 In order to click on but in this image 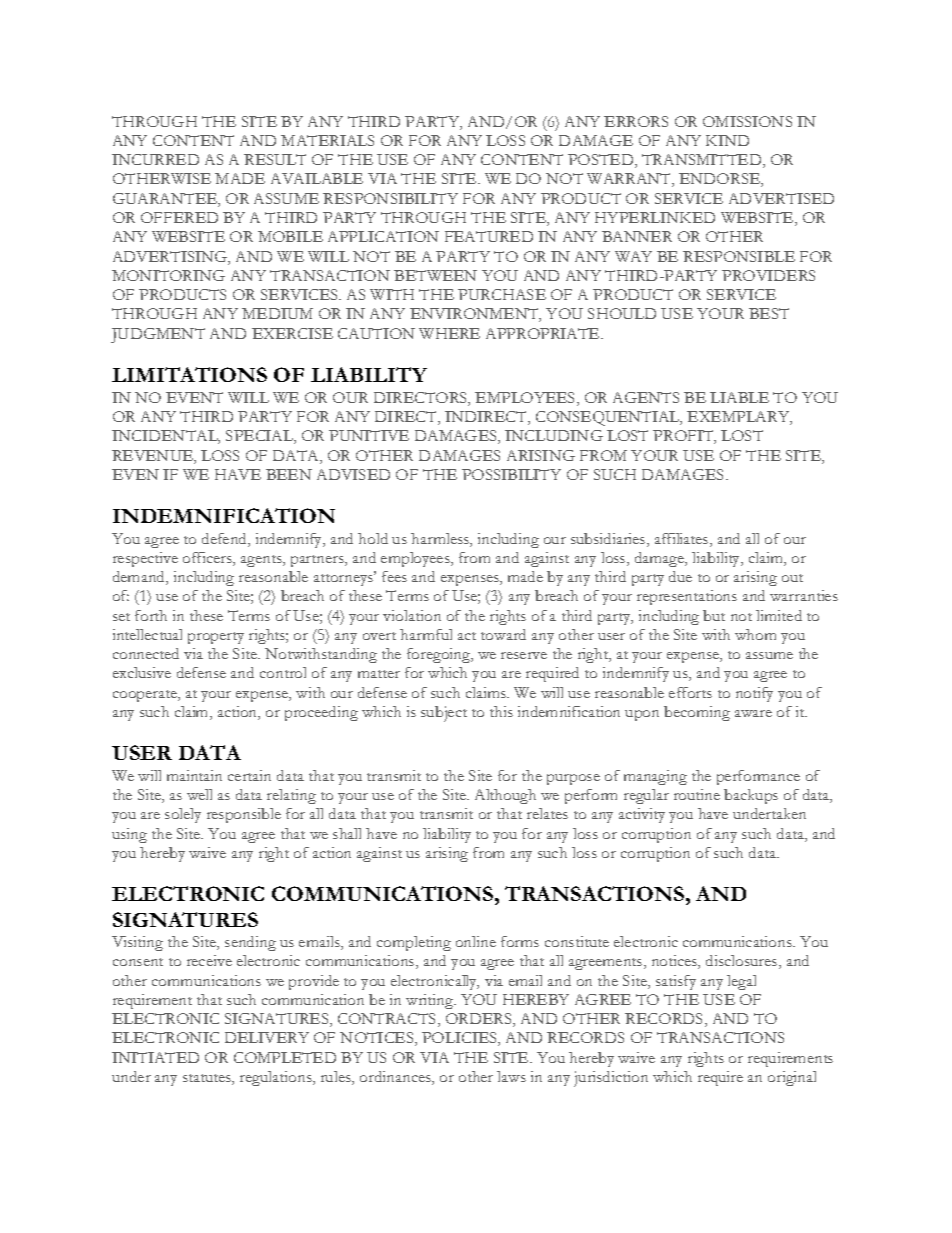, I will do `click(714, 615)`.
